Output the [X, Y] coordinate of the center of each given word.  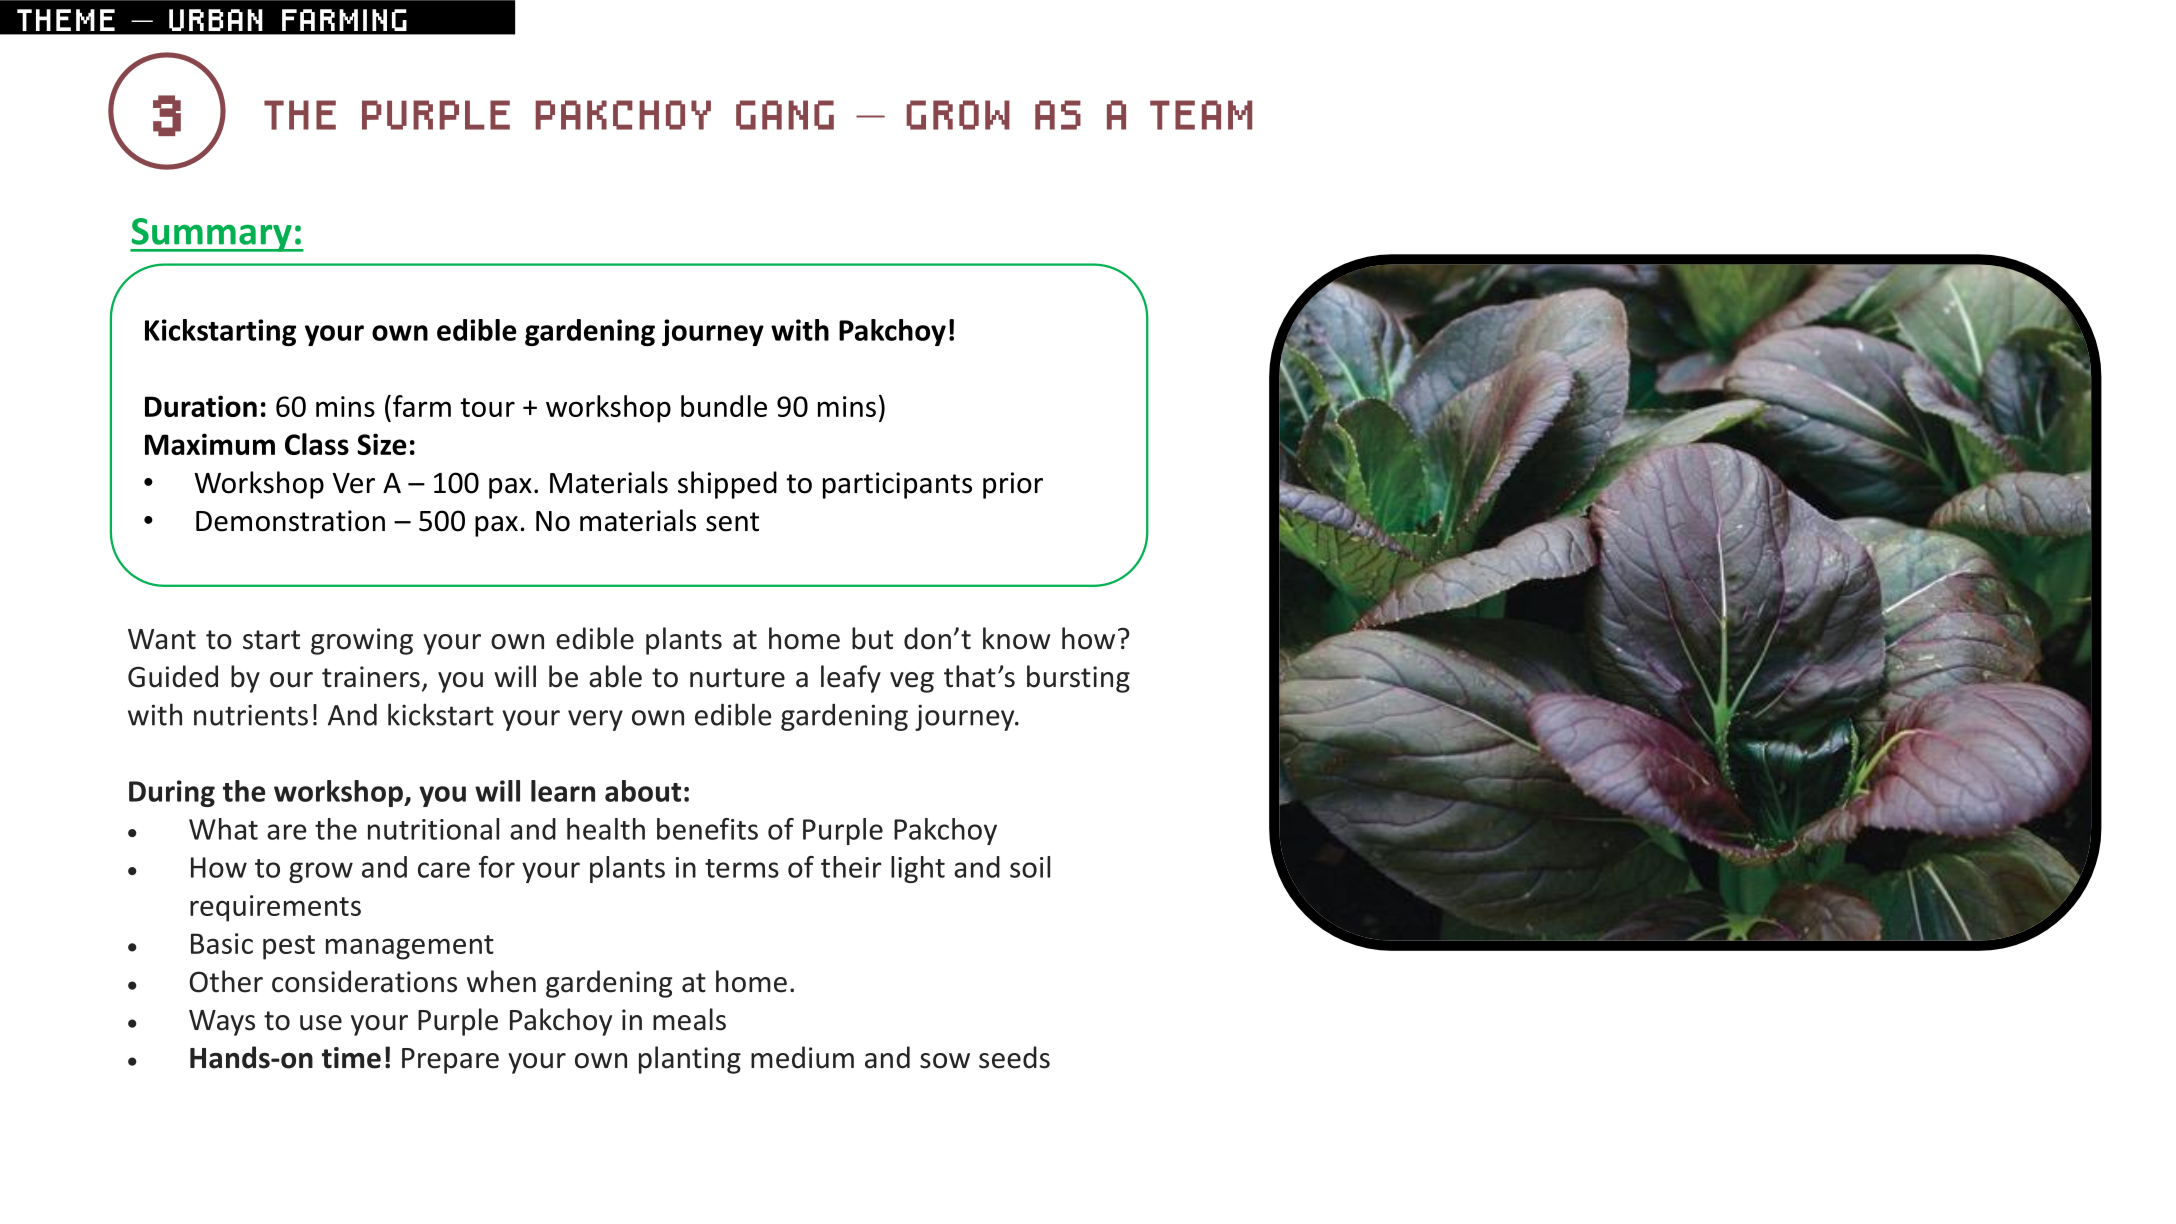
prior [1013, 485]
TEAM [1201, 115]
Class [317, 444]
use [321, 1023]
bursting [1078, 679]
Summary [212, 235]
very [595, 720]
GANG [785, 115]
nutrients [251, 715]
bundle [724, 406]
